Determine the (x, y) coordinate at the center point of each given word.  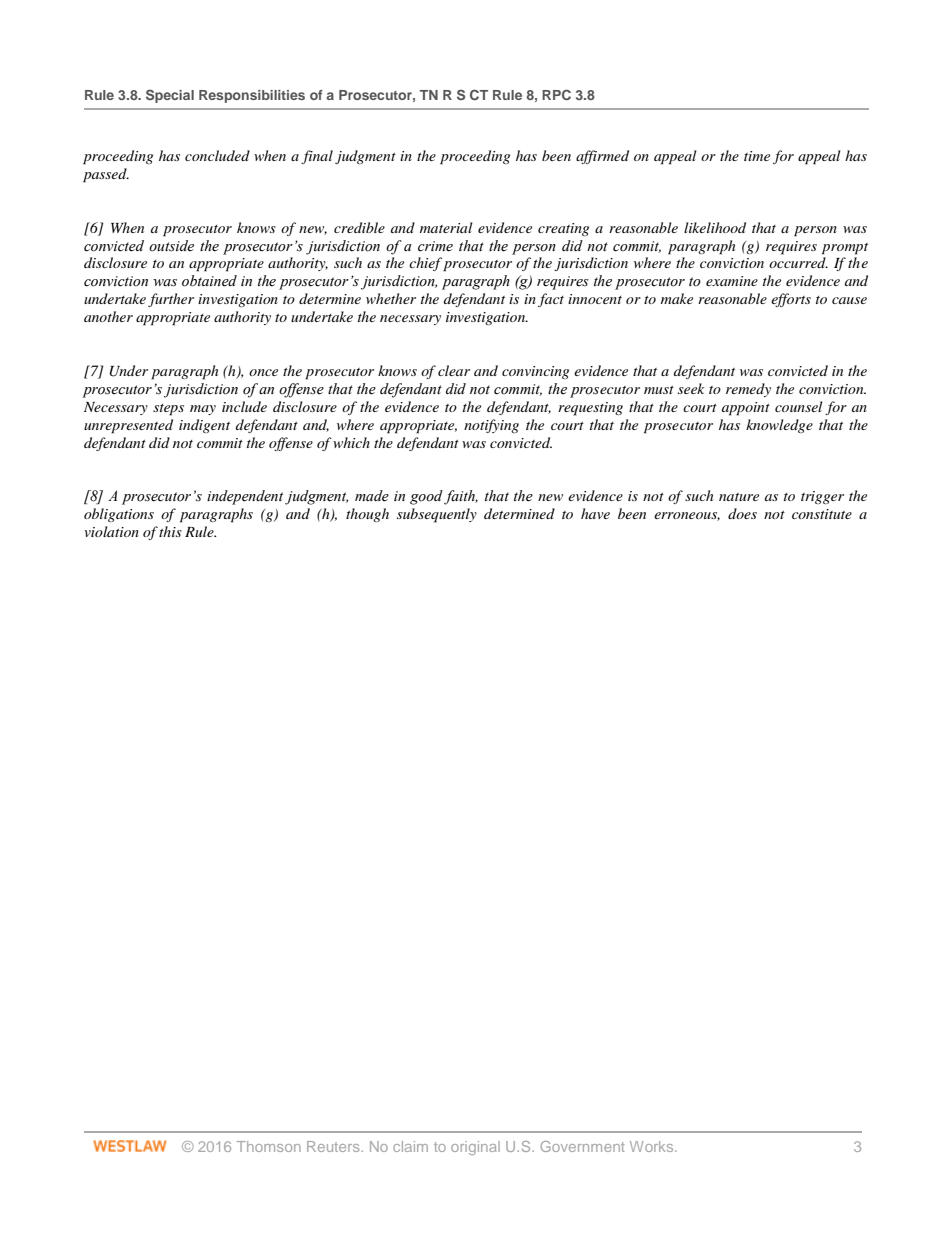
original (475, 1148)
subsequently (437, 515)
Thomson (269, 1146)
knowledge (779, 426)
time (757, 156)
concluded (217, 155)
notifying (491, 426)
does (742, 513)
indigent (204, 426)
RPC (556, 94)
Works (653, 1146)
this (170, 531)
